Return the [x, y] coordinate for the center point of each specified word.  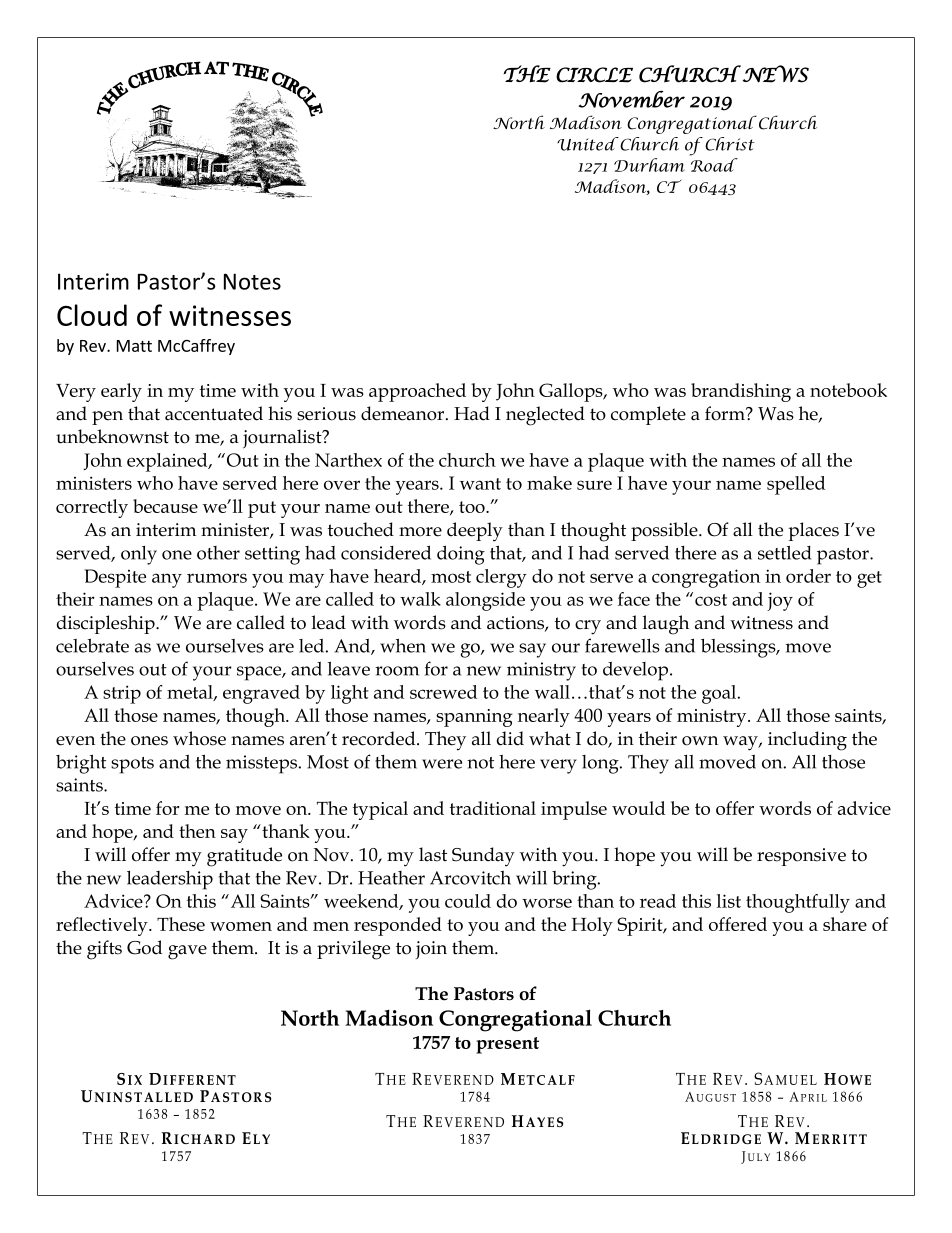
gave [187, 952]
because [165, 506]
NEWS [776, 74]
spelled [796, 485]
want [480, 484]
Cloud [92, 315]
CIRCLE [594, 75]
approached [417, 392]
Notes [252, 281]
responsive [801, 857]
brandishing [741, 392]
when [403, 645]
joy [780, 601]
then [197, 831]
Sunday [483, 857]
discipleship [107, 624]
